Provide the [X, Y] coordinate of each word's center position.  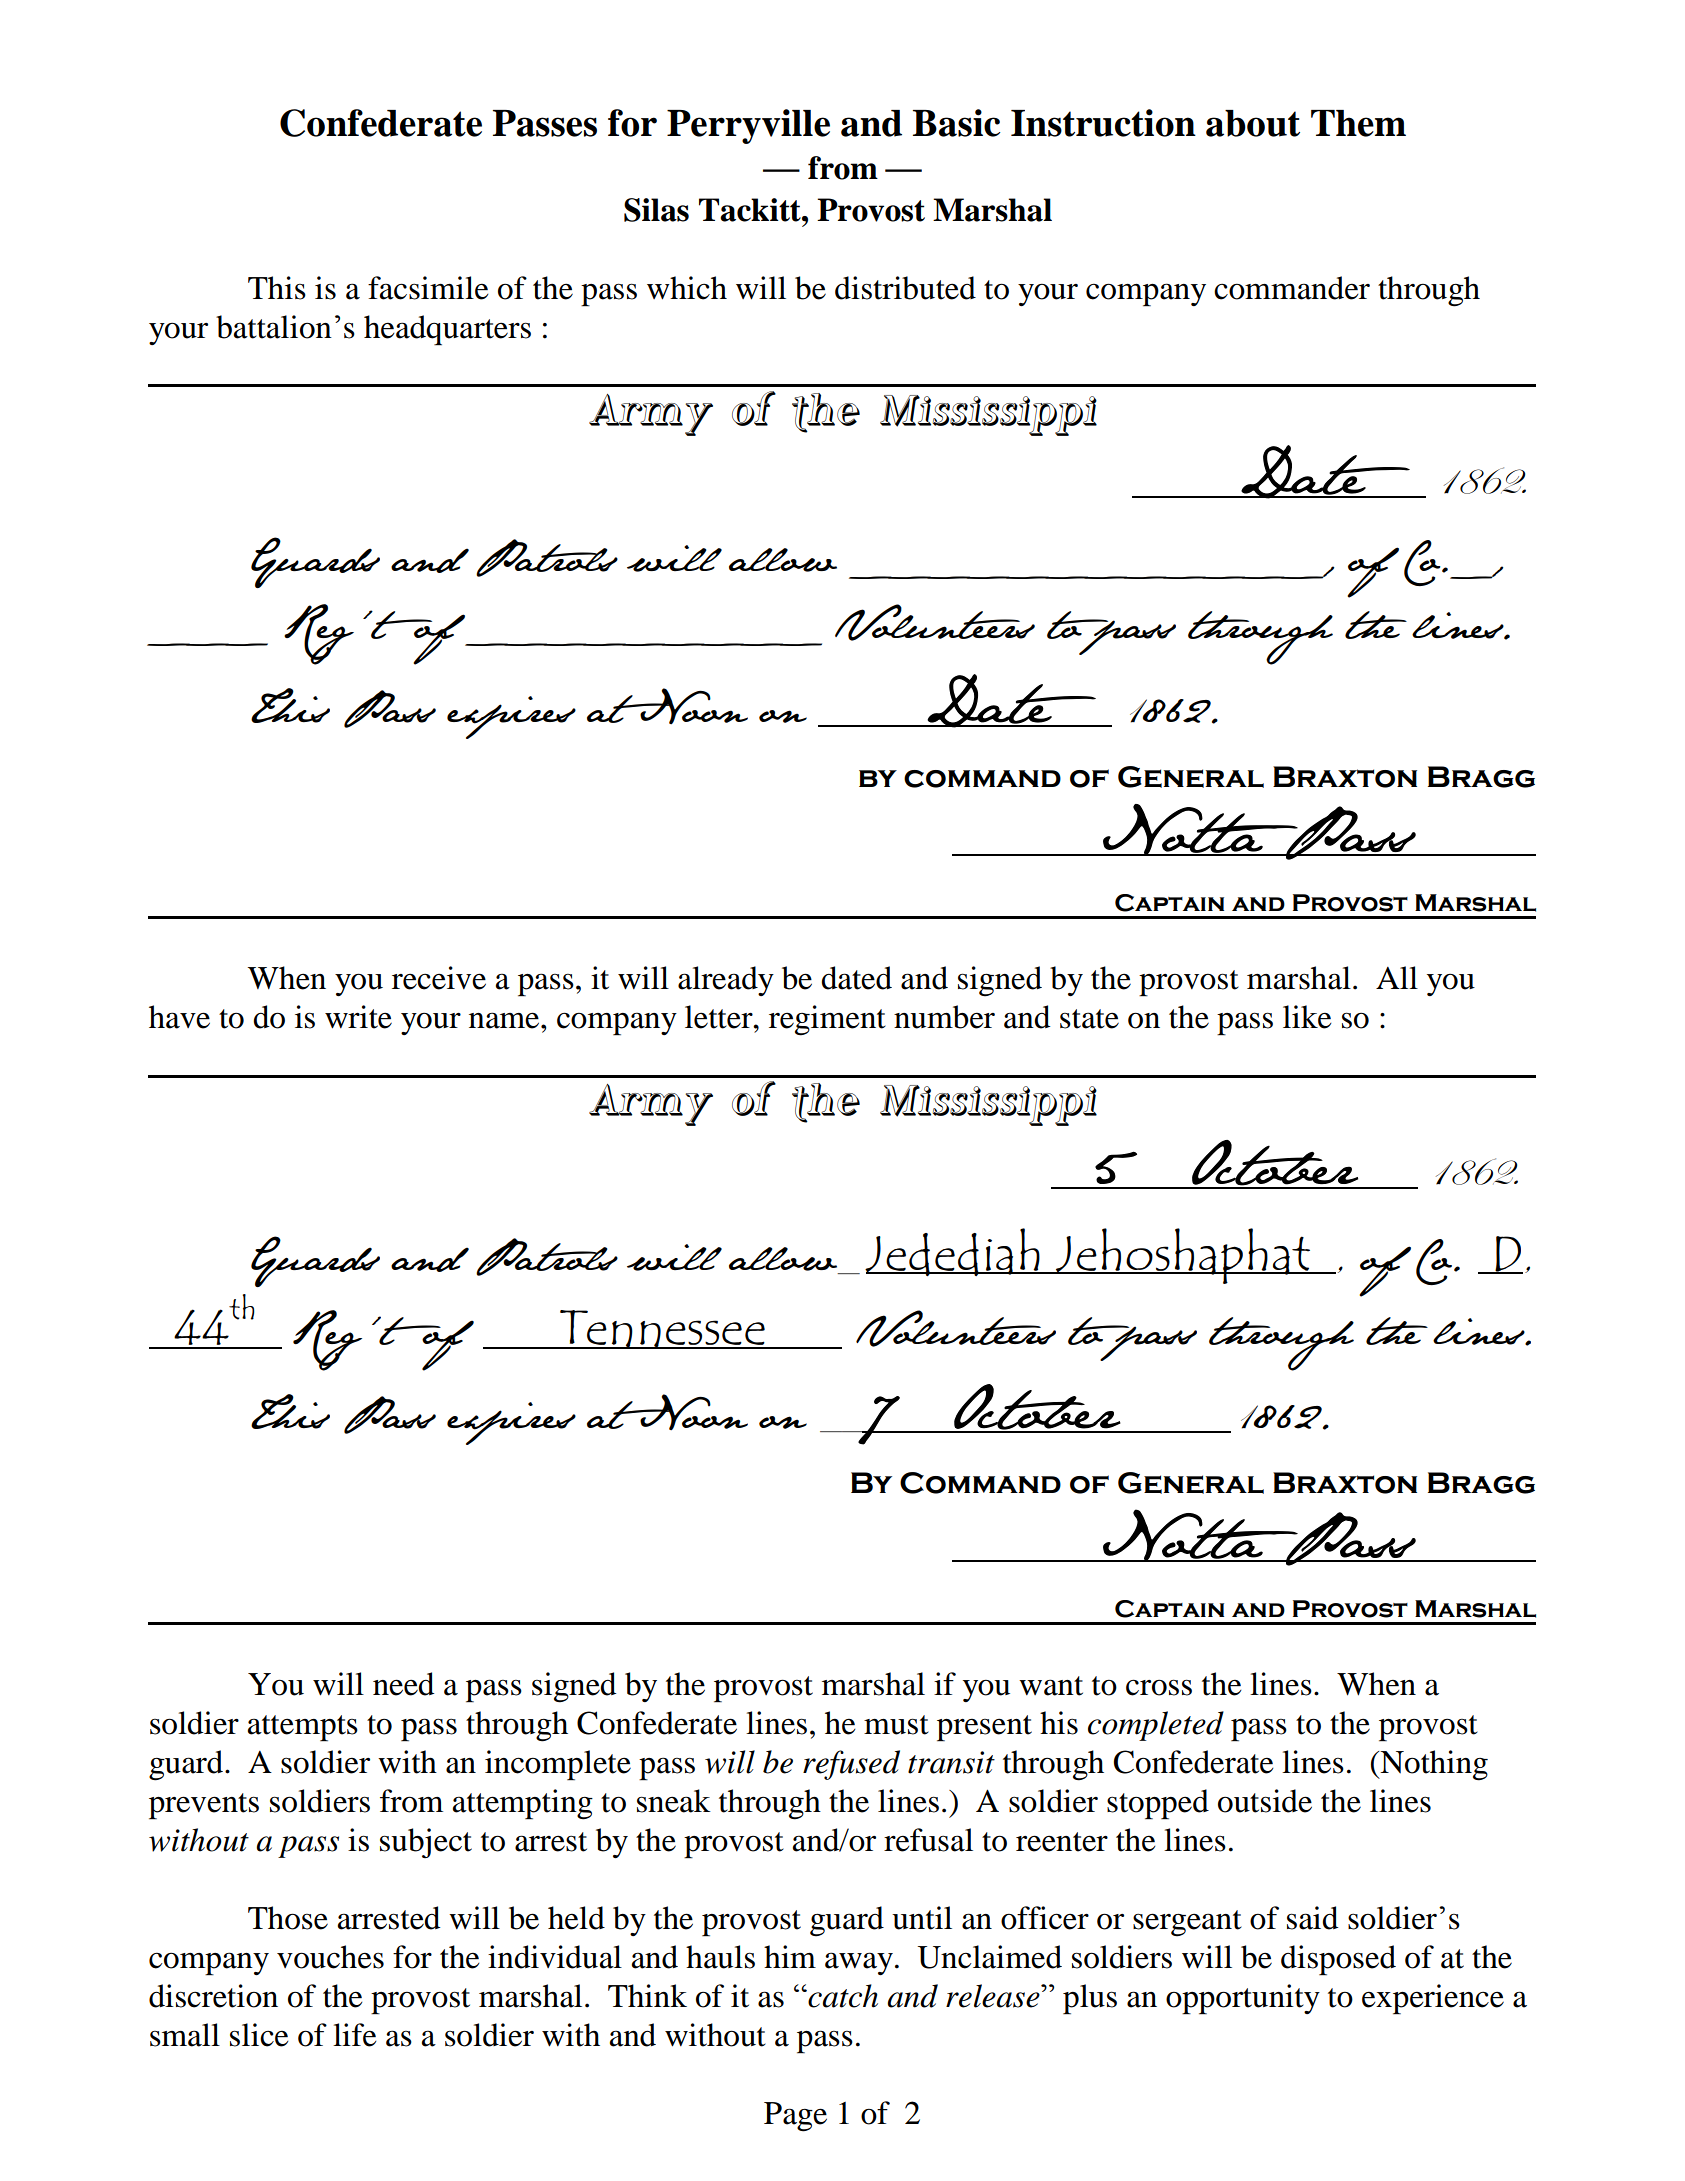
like [1307, 1017]
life [355, 2035]
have [179, 1017]
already [726, 981]
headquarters [447, 330]
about [1253, 123]
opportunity [1243, 1999]
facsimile [428, 288]
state [1089, 1019]
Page [795, 2117]
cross [1159, 1687]
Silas [656, 210]
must [896, 1725]
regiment [827, 1020]
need [403, 1684]
